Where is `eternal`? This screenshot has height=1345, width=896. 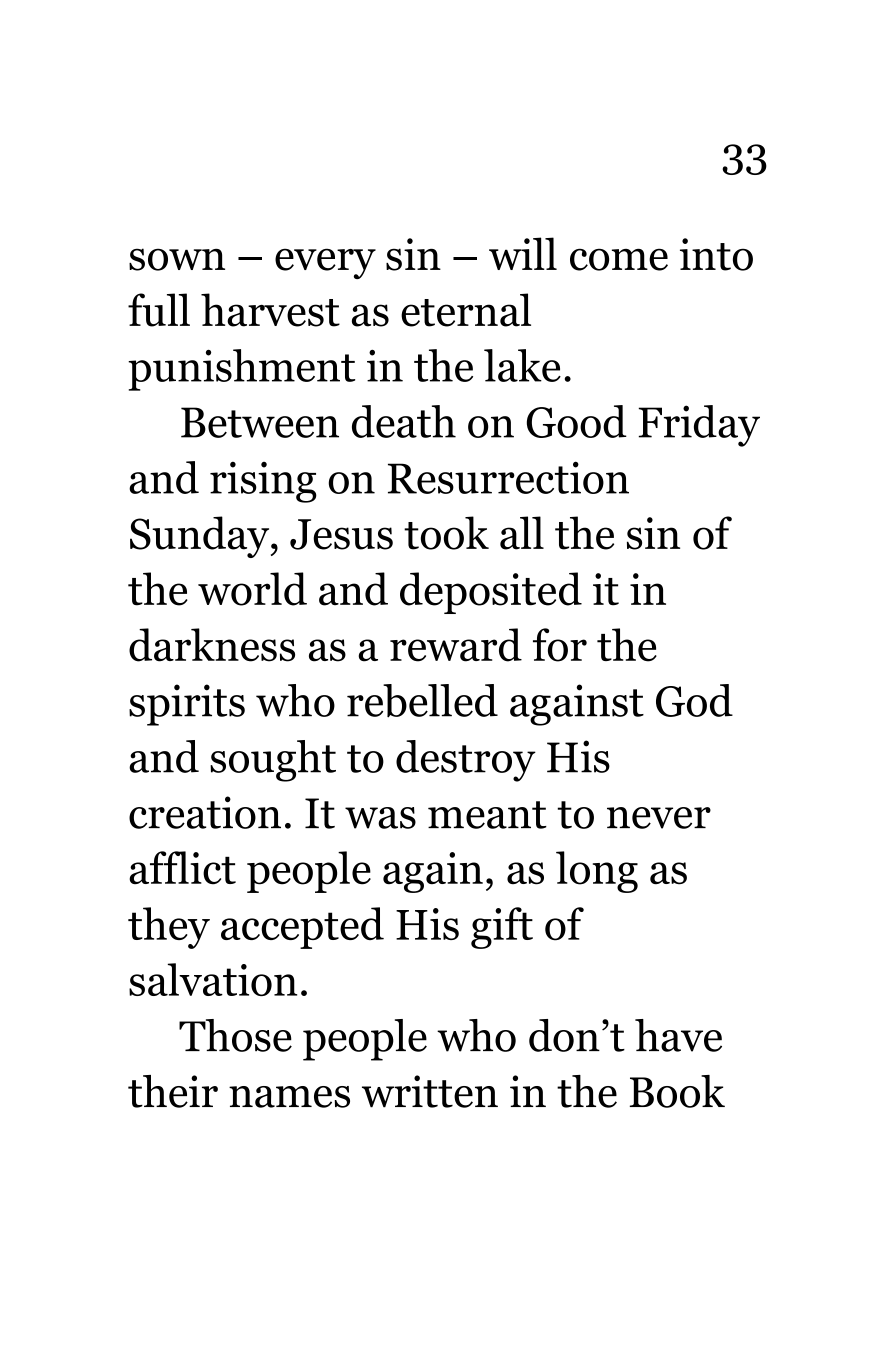
eternal is located at coordinates (466, 310).
